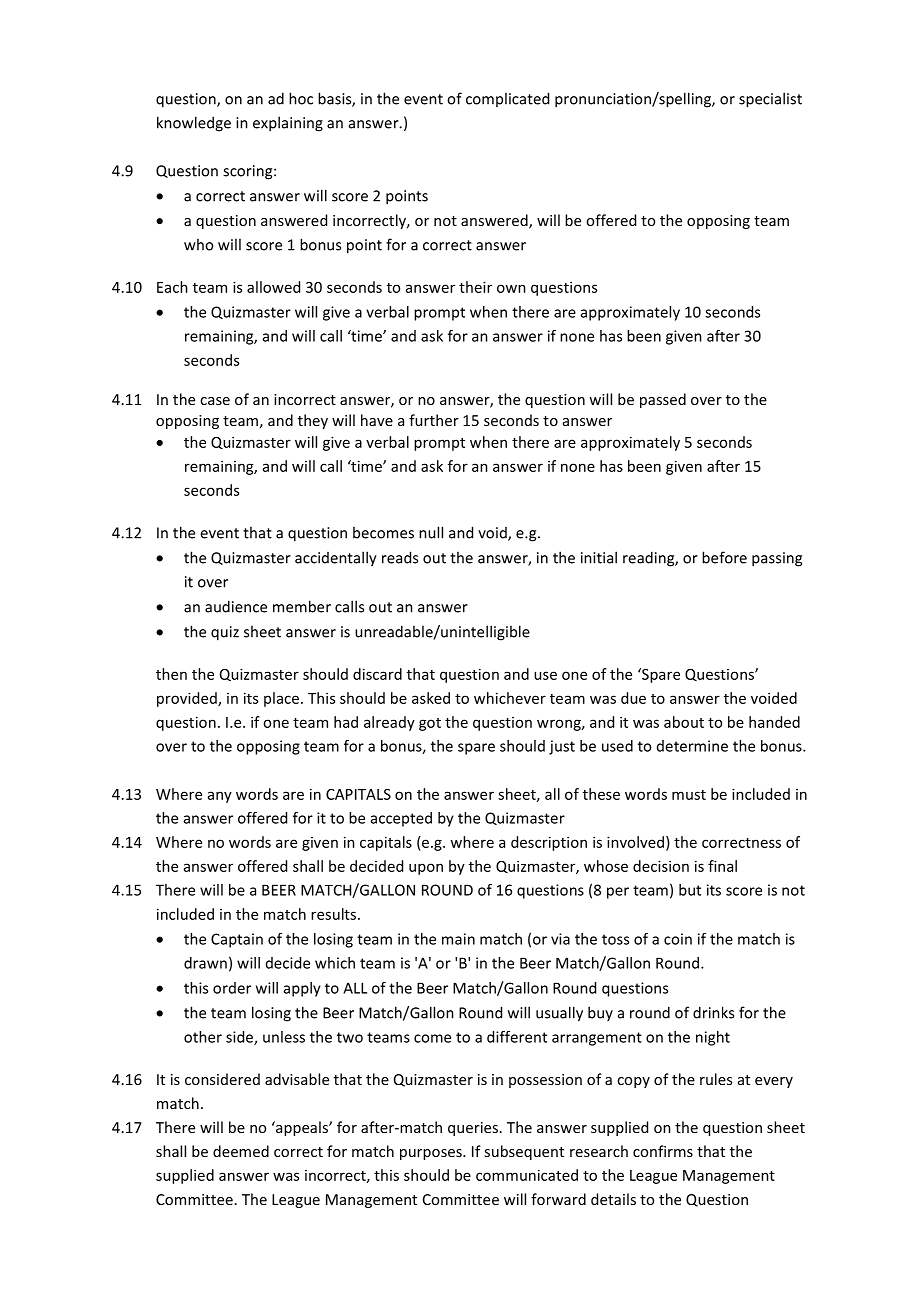 The image size is (924, 1308). I want to click on upon, so click(426, 869).
